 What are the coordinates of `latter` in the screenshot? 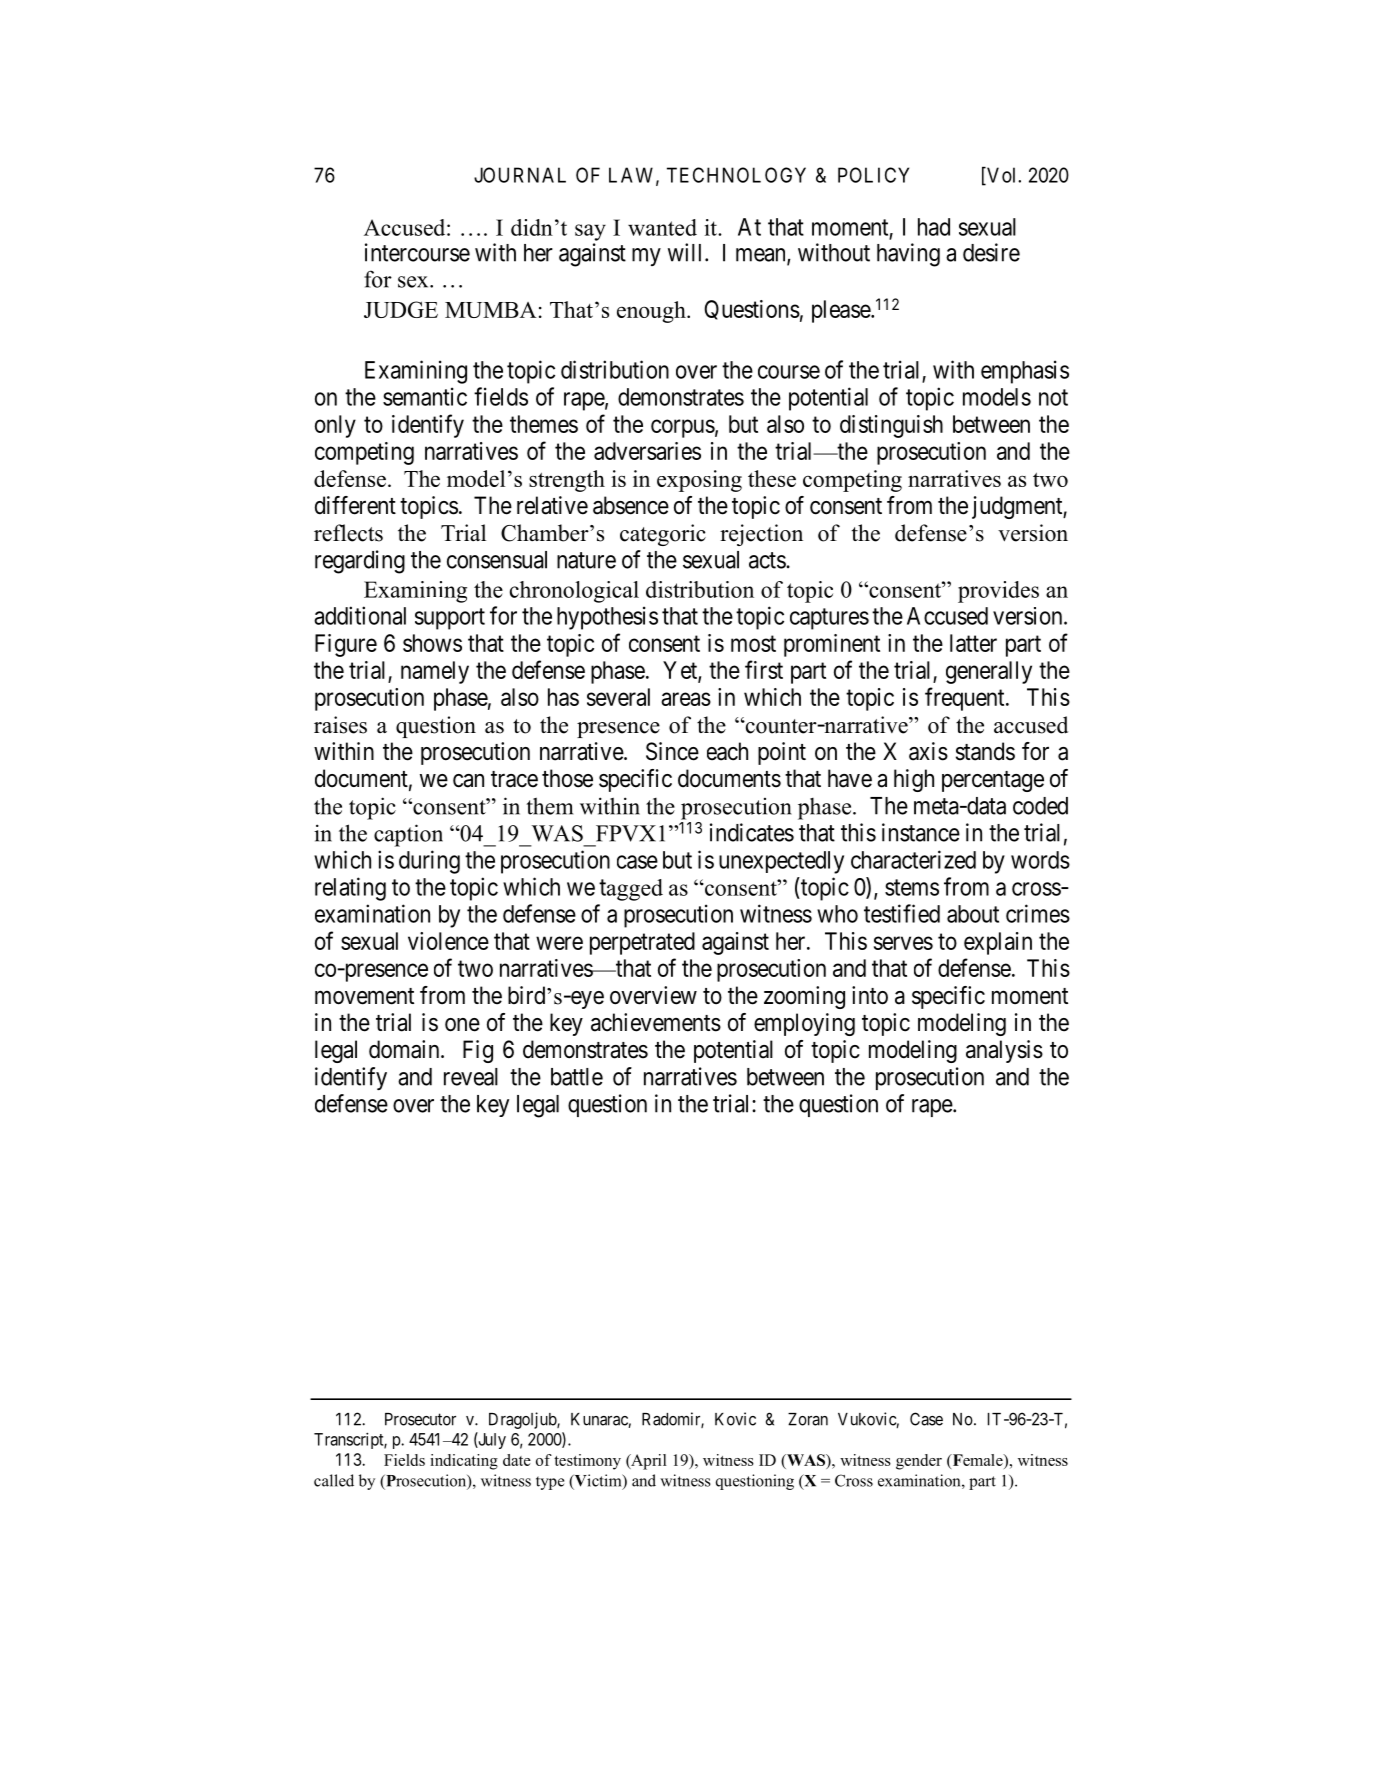 It's located at (973, 643).
